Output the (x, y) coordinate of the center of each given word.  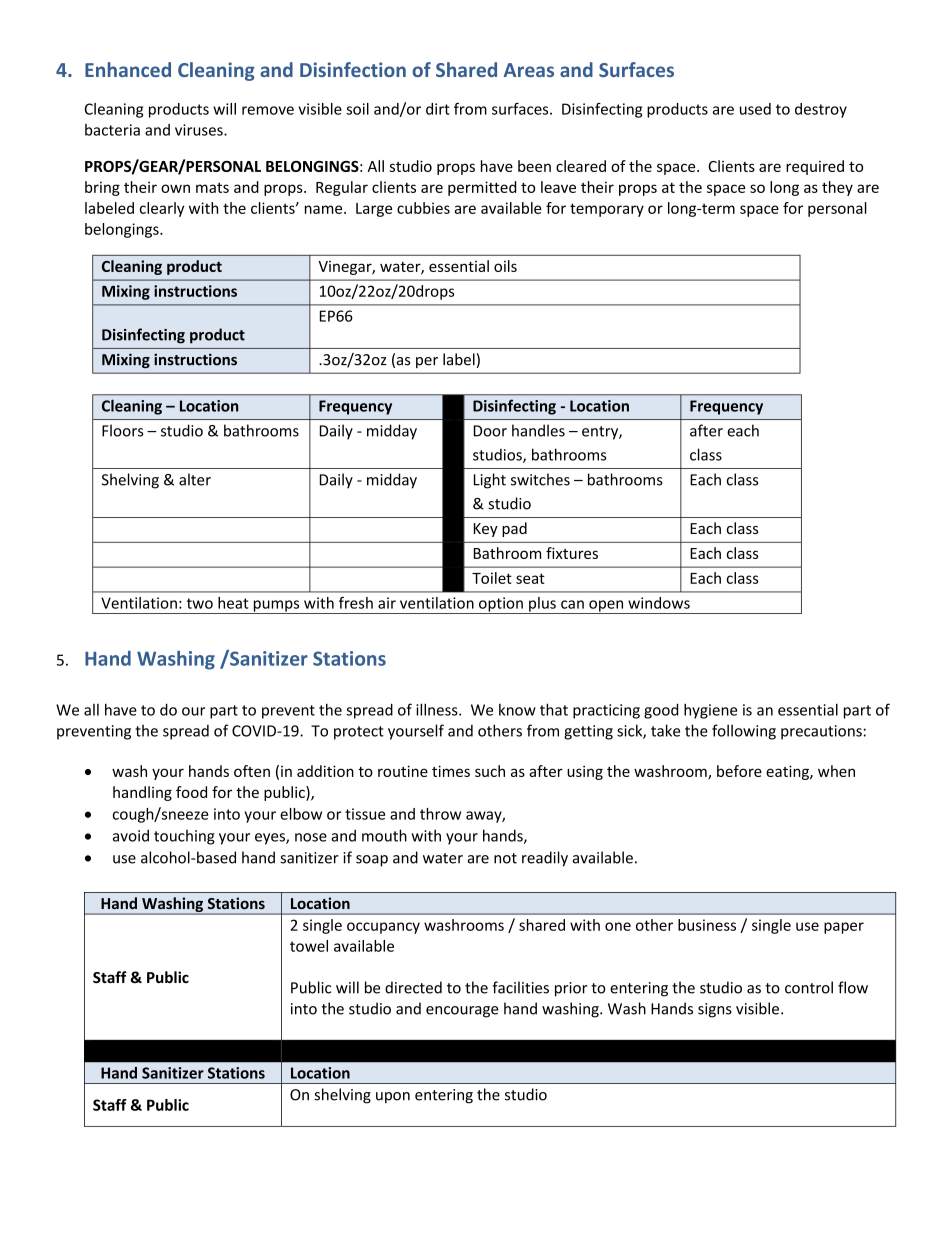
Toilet (492, 578)
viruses (200, 130)
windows (659, 603)
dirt (438, 109)
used (755, 109)
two (200, 603)
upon (393, 1097)
